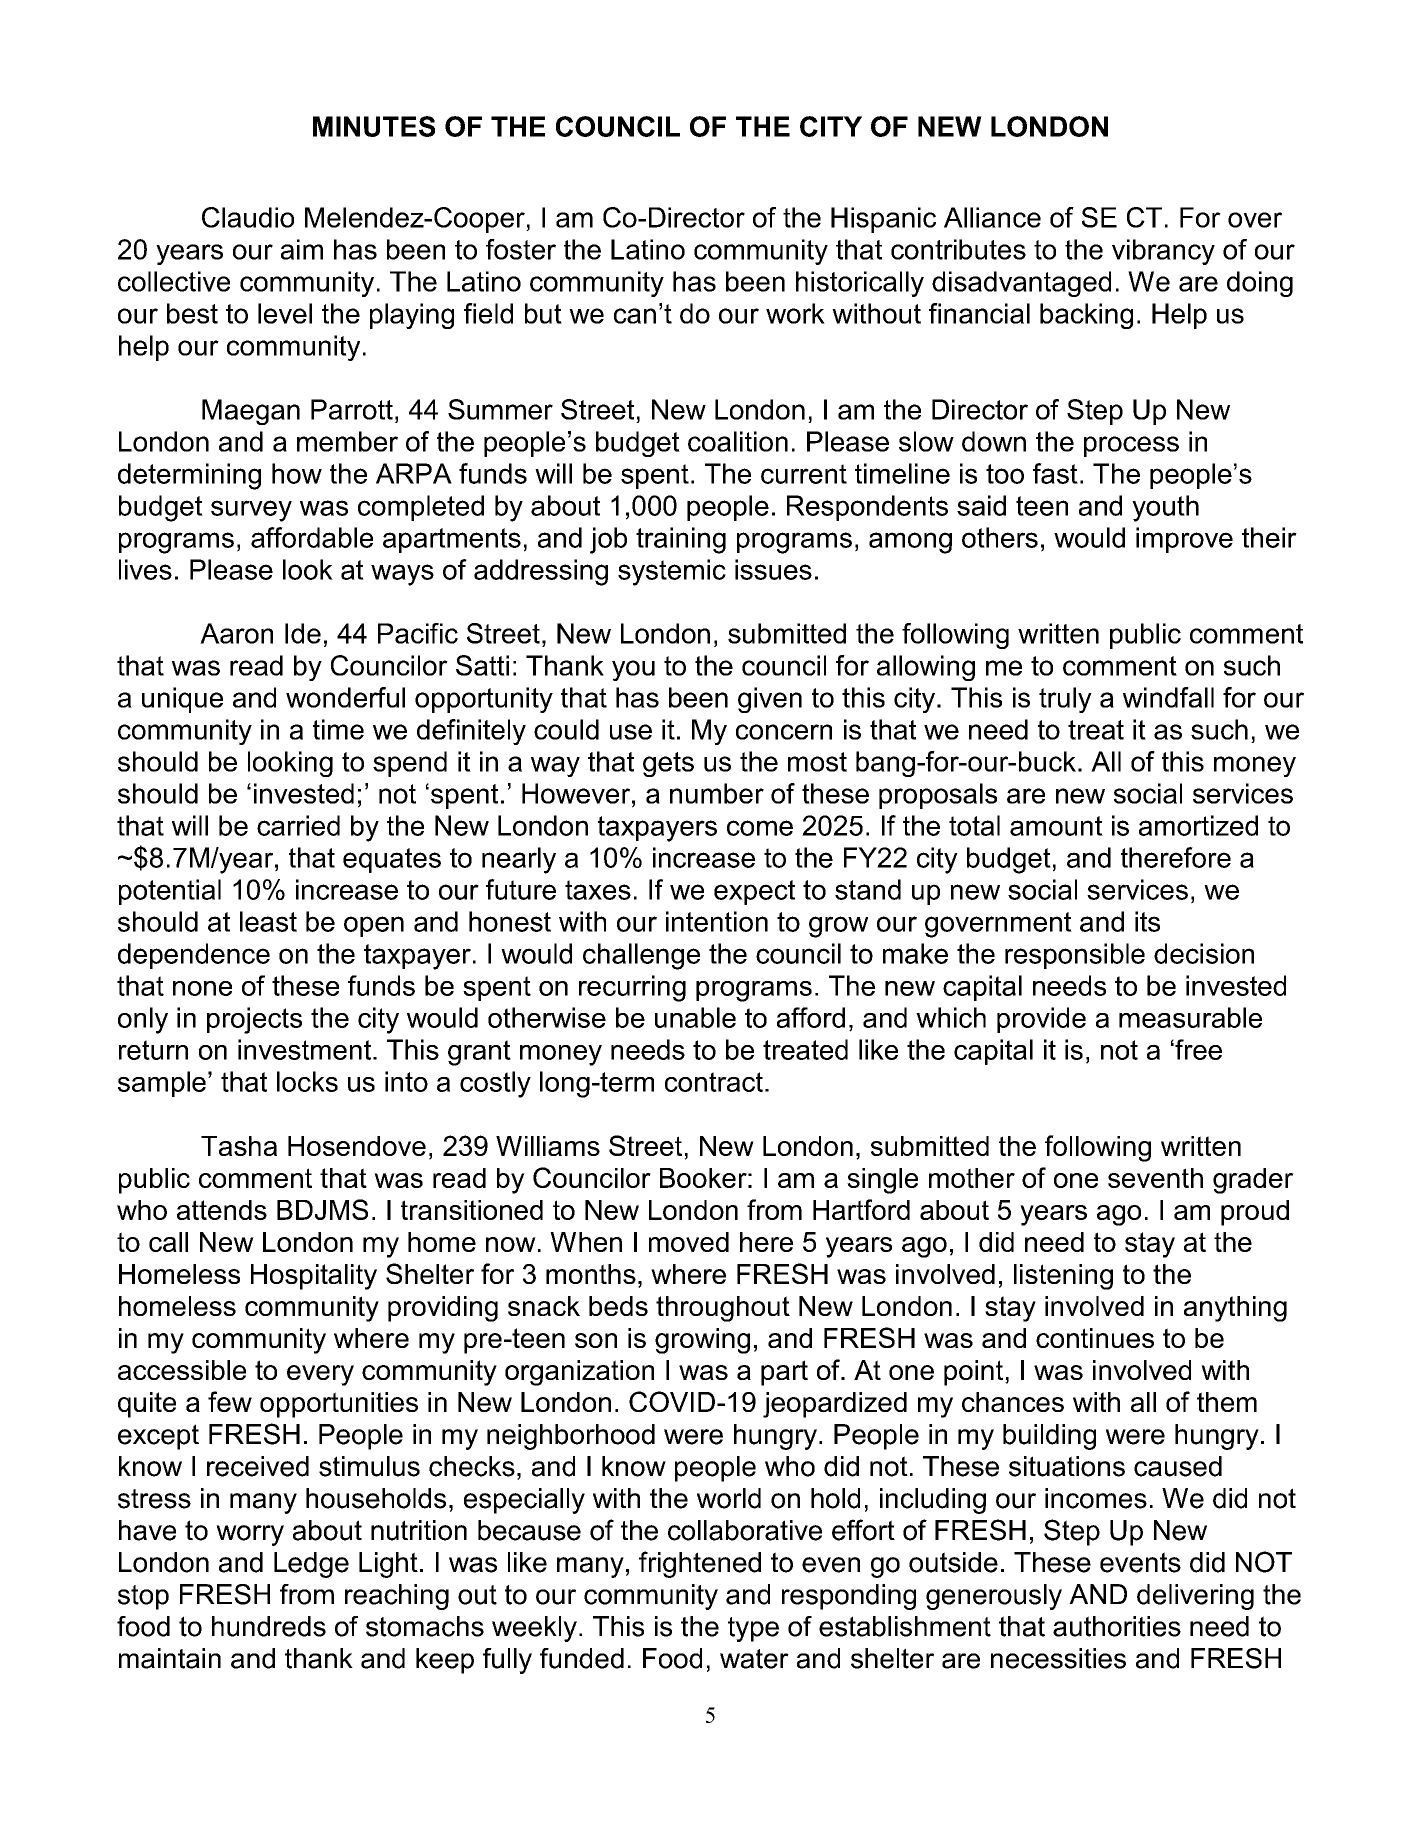 Image resolution: width=1421 pixels, height=1838 pixels. What do you see at coordinates (1117, 1626) in the page?
I see `authorities` at bounding box center [1117, 1626].
